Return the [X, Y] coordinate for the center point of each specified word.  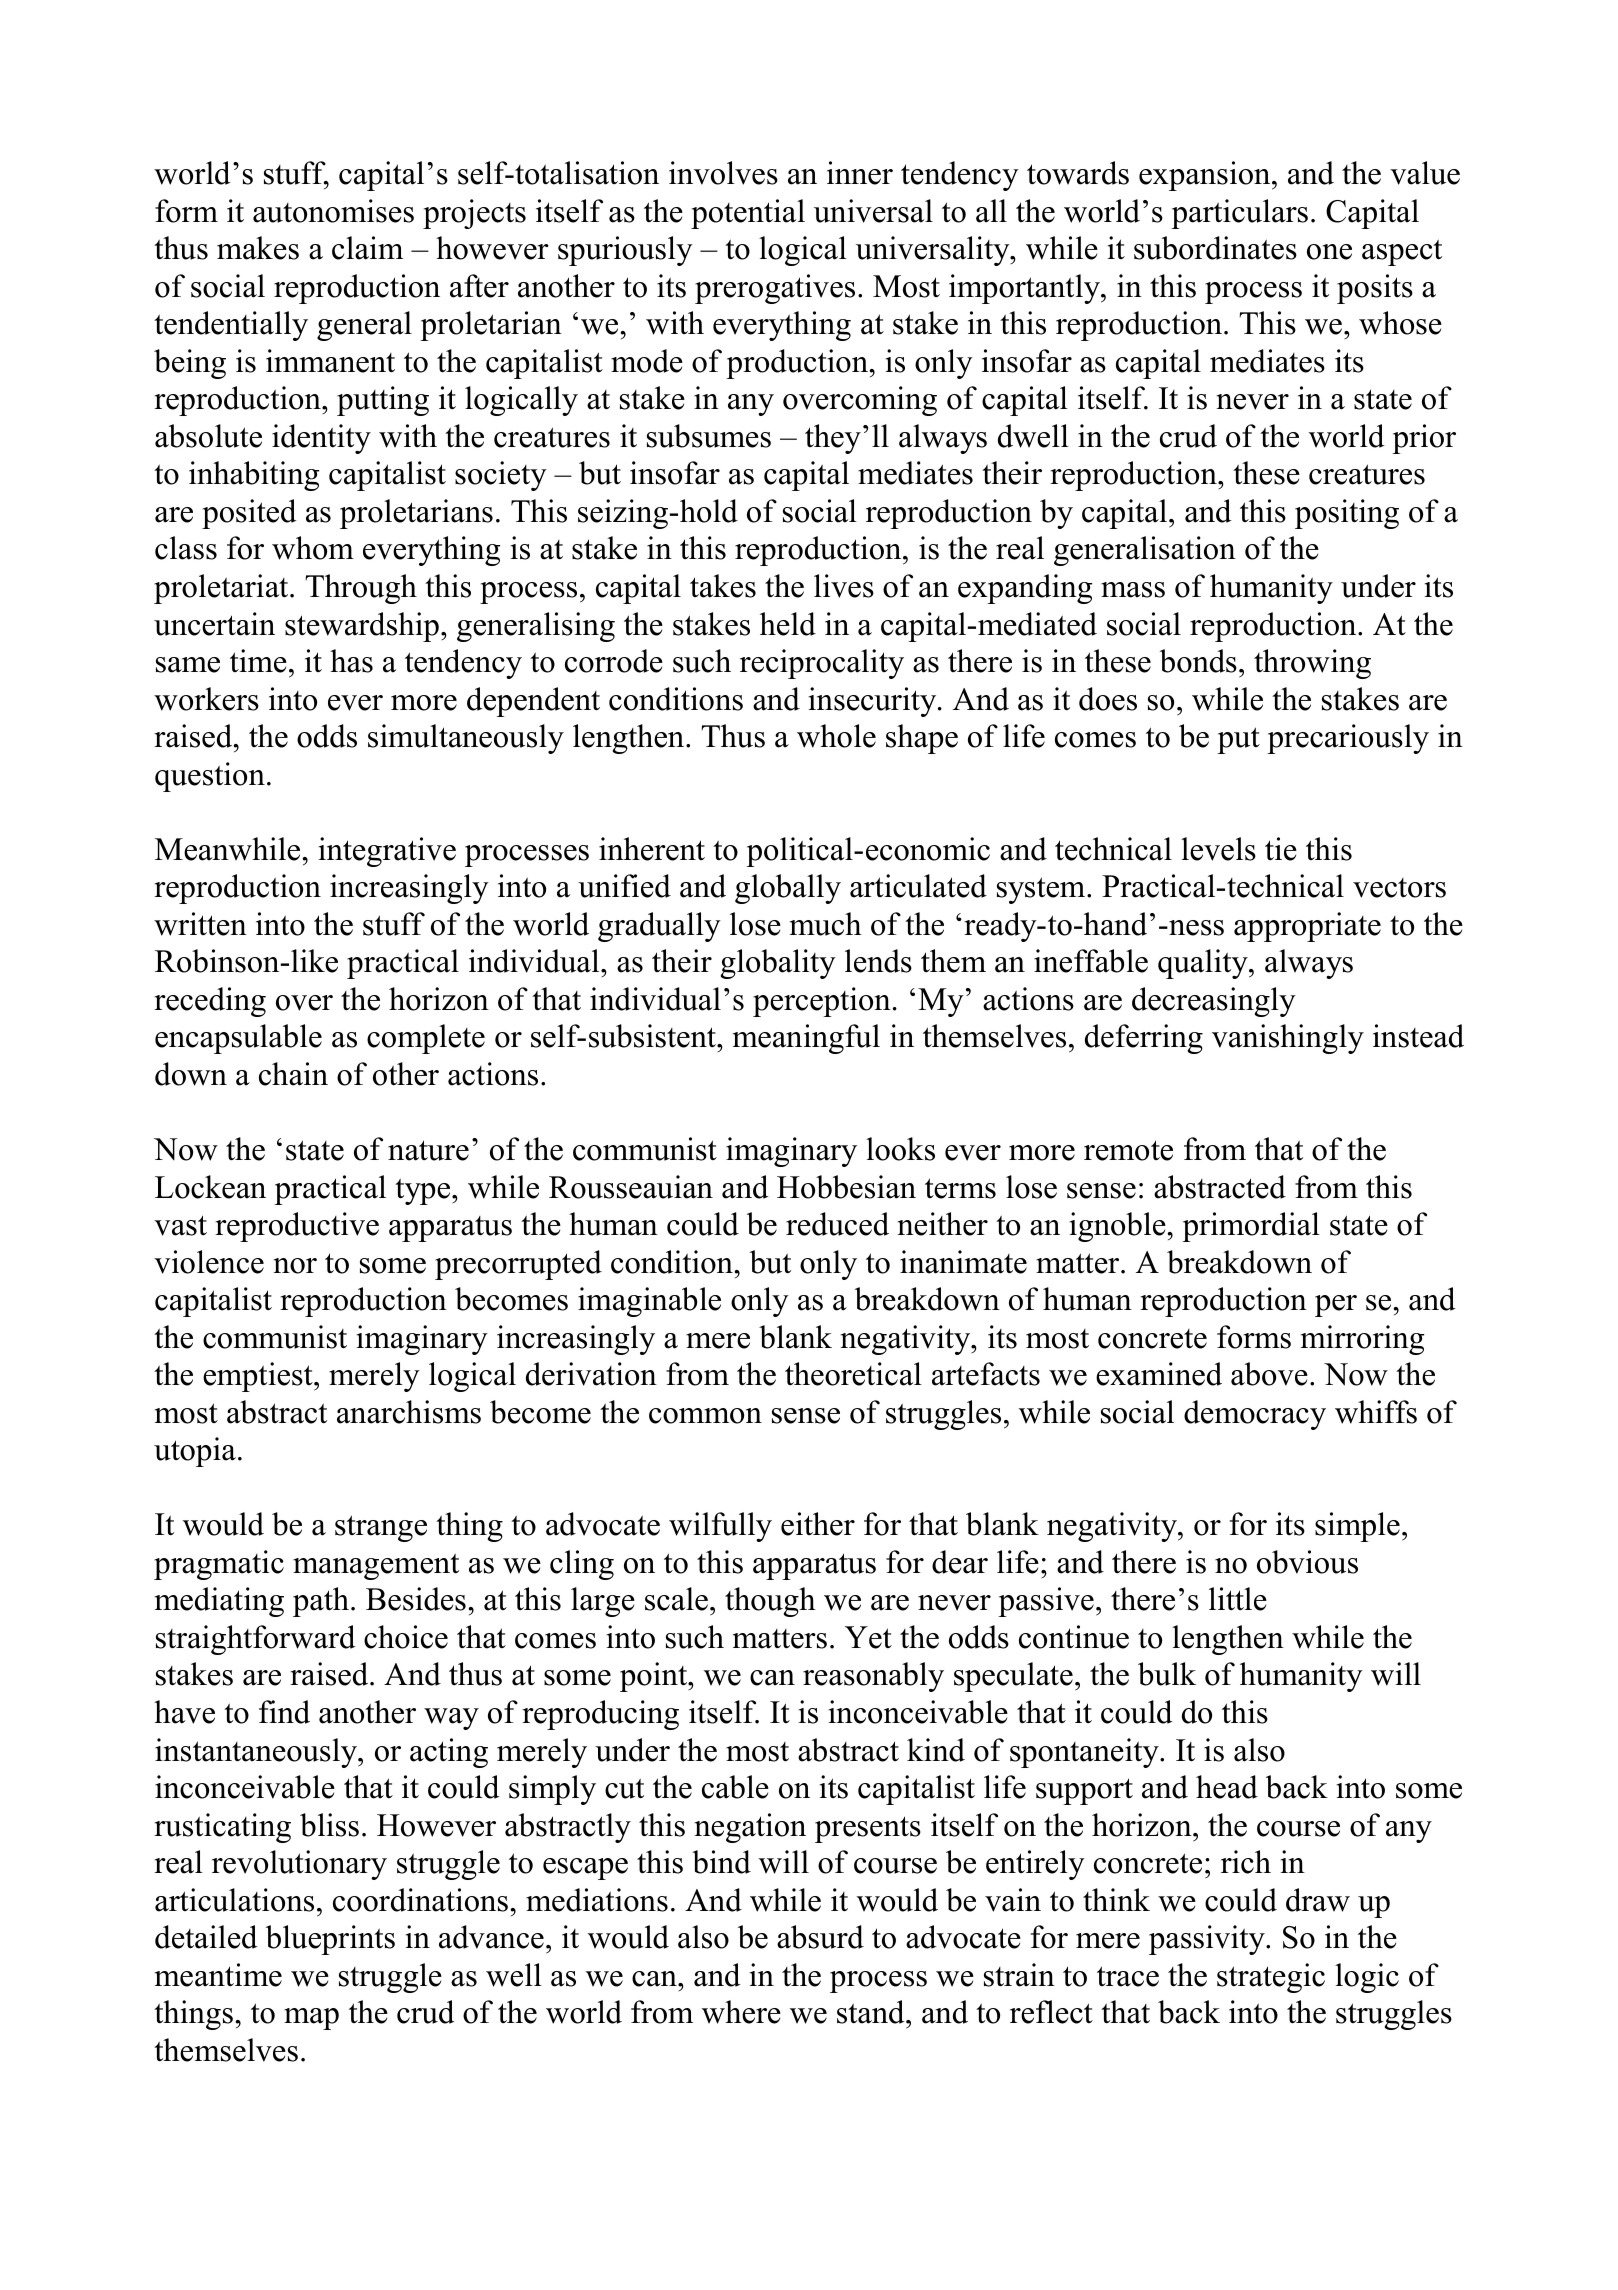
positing [1347, 514]
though [770, 1602]
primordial [1251, 1227]
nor [295, 1266]
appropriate [1307, 927]
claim [367, 248]
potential [748, 214]
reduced [837, 1224]
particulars [1239, 214]
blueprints [330, 1940]
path [321, 1602]
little [1238, 1599]
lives [844, 586]
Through [361, 589]
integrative [387, 852]
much [826, 924]
